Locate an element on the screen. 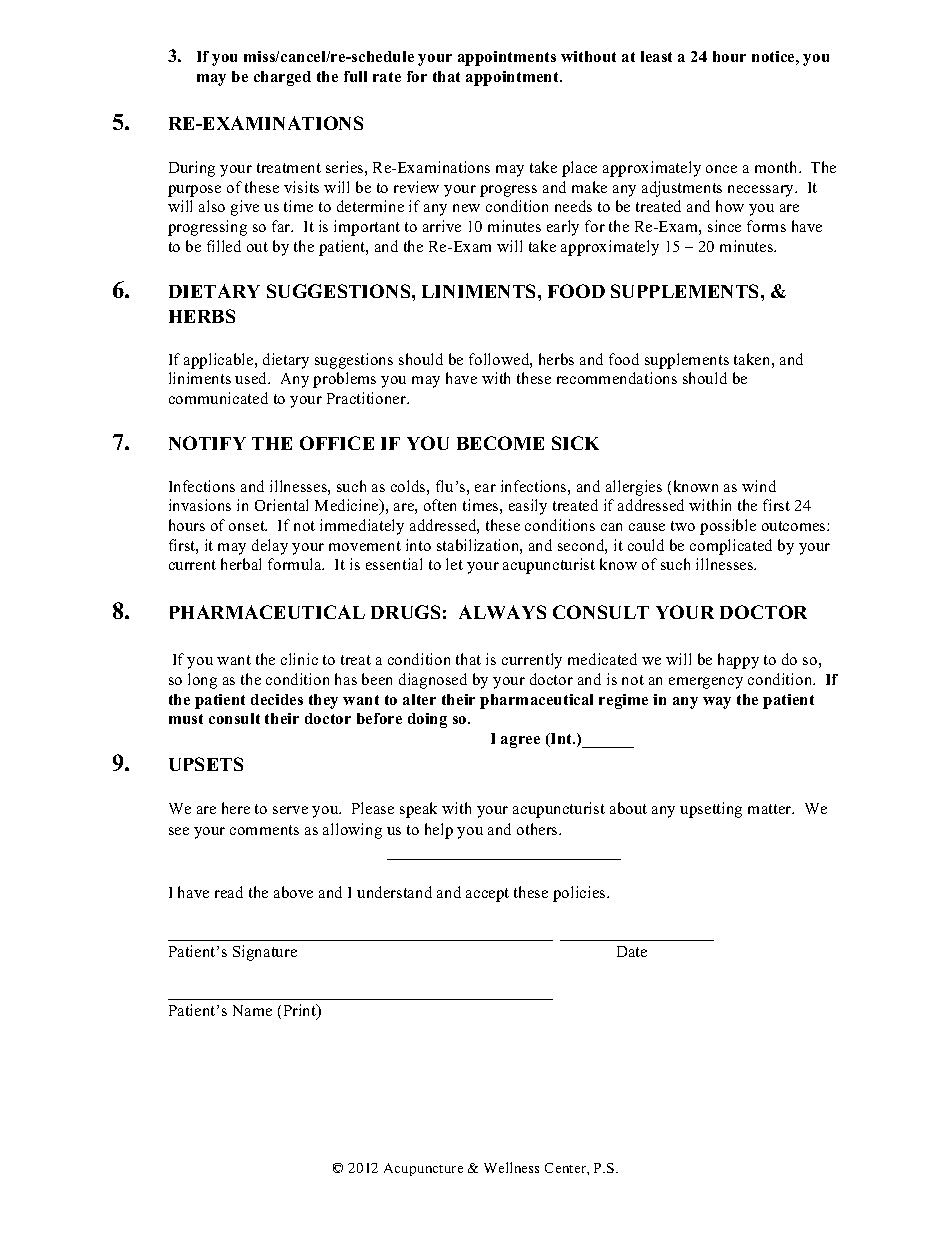 The width and height of the screenshot is (952, 1233). BECOME is located at coordinates (500, 443).
